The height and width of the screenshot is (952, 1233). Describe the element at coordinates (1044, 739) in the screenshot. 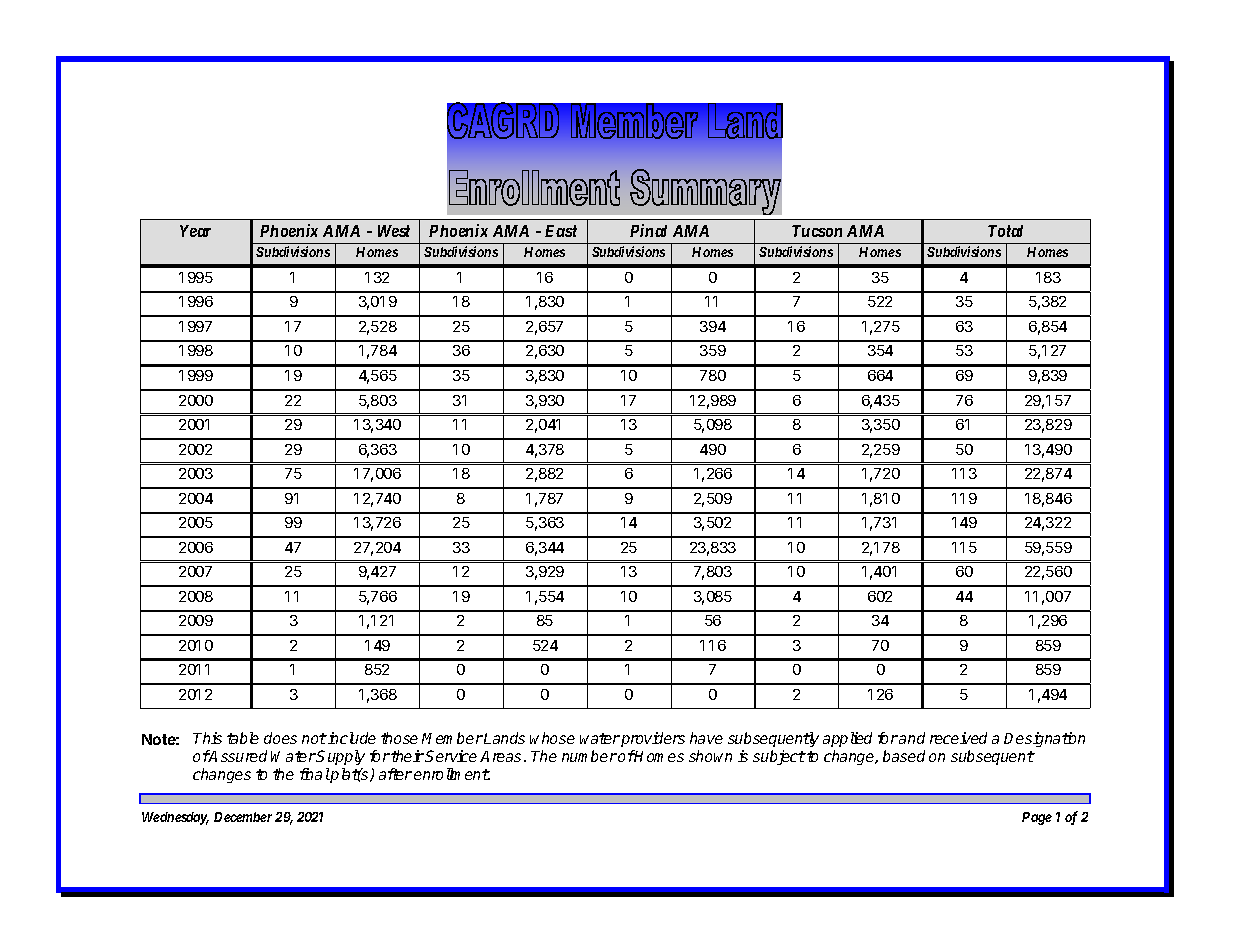

I see `Designation` at that location.
